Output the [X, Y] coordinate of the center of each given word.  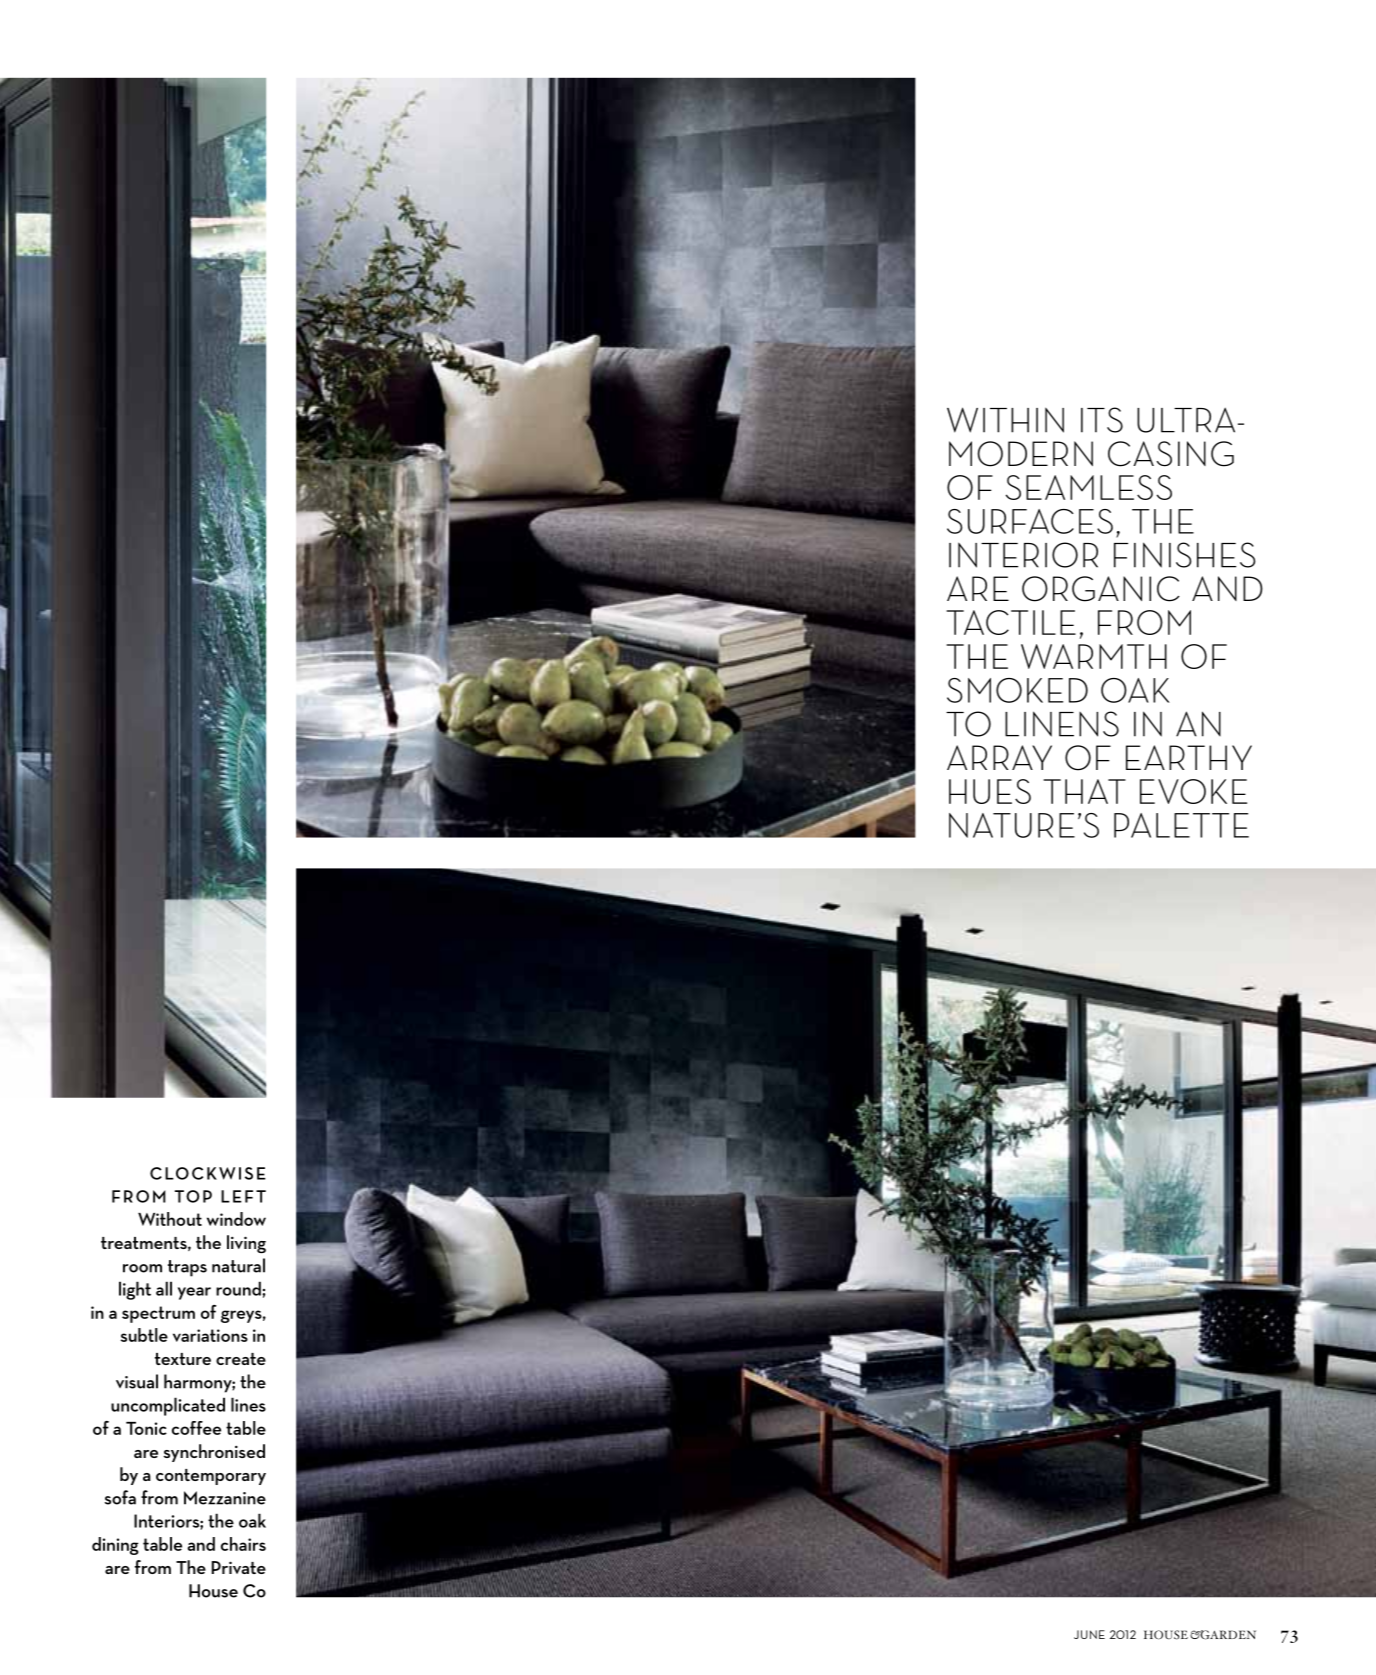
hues [990, 791]
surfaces [1030, 521]
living [246, 1244]
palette [1181, 825]
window [236, 1219]
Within [1005, 420]
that [1084, 791]
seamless [1089, 487]
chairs [243, 1544]
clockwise [208, 1173]
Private [239, 1567]
